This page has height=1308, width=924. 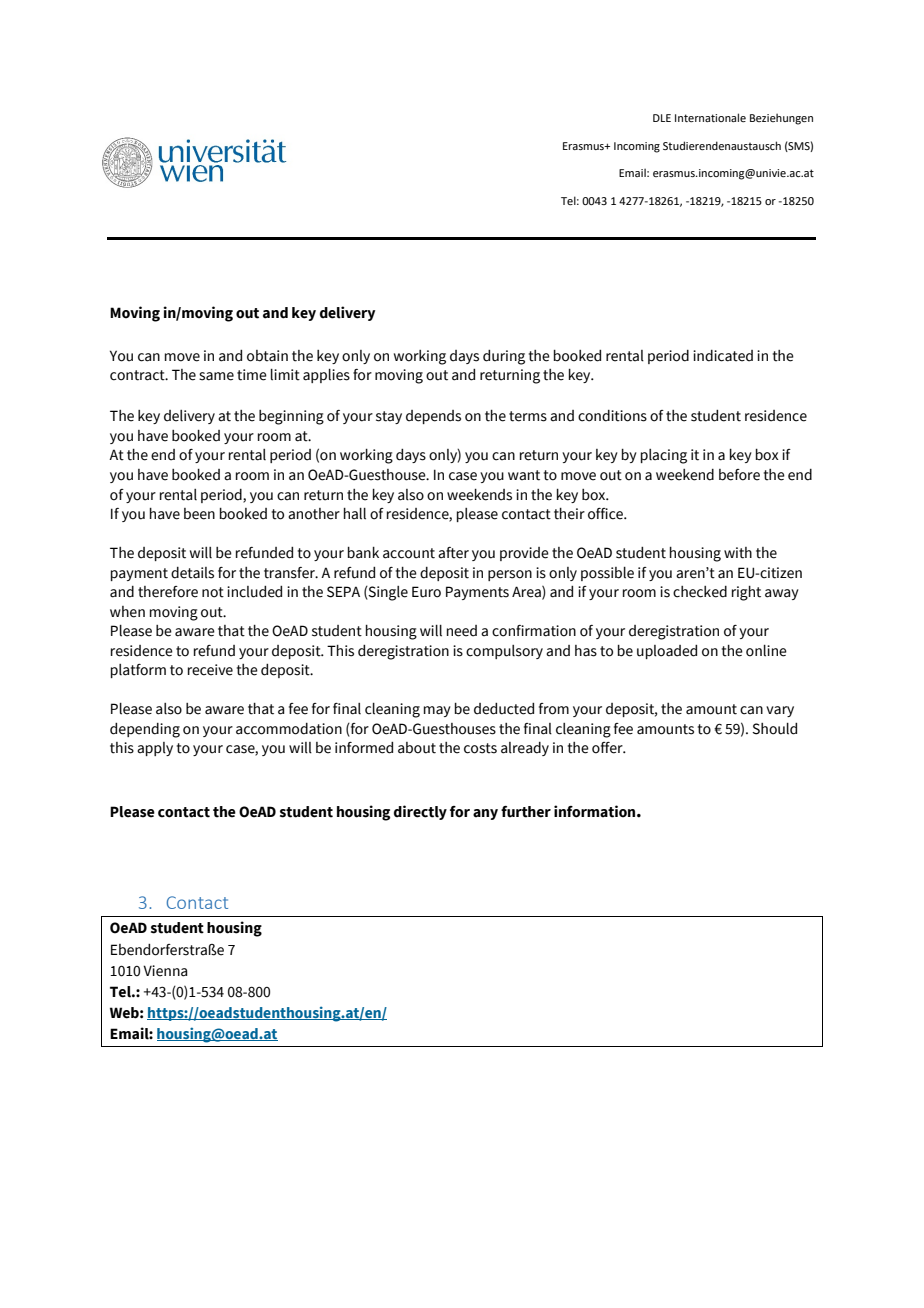 I want to click on same, so click(x=216, y=376).
